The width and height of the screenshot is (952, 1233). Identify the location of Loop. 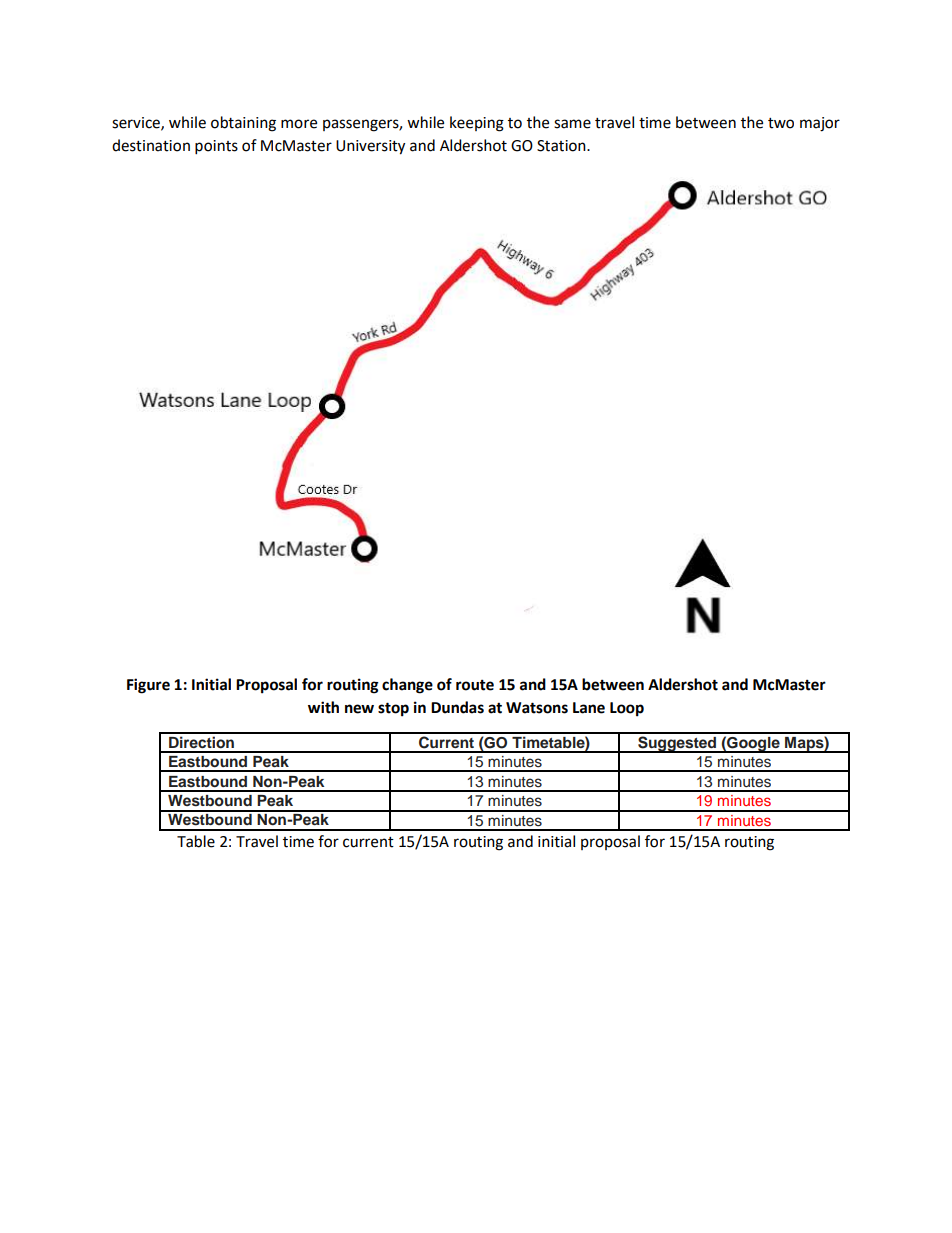
(627, 709).
